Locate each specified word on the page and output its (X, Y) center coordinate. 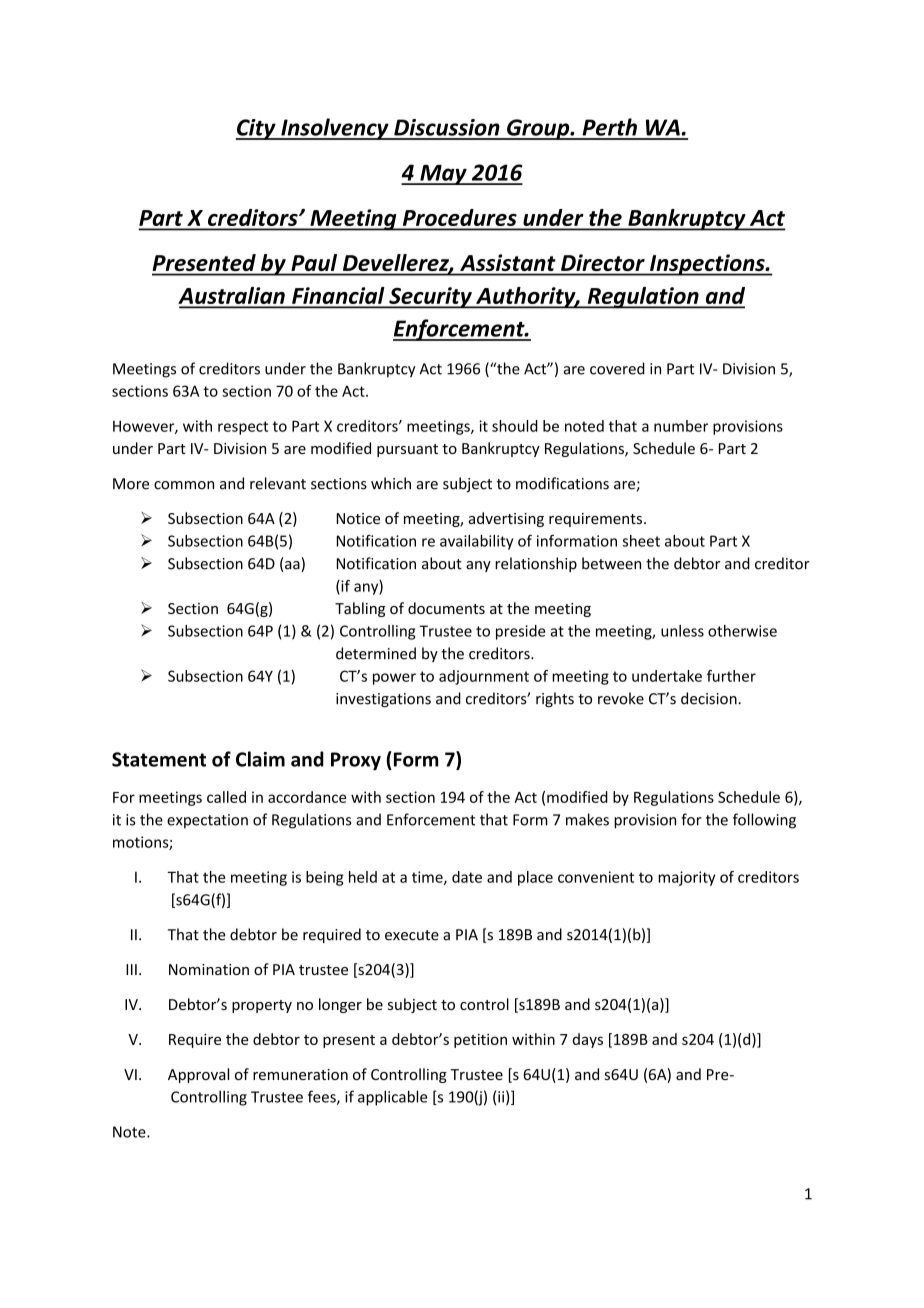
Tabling (360, 609)
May (443, 175)
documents (446, 608)
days (588, 1040)
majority (686, 878)
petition (480, 1041)
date (467, 877)
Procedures (459, 219)
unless (682, 631)
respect (243, 428)
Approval (198, 1075)
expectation (207, 821)
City (257, 129)
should (515, 426)
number (681, 426)
